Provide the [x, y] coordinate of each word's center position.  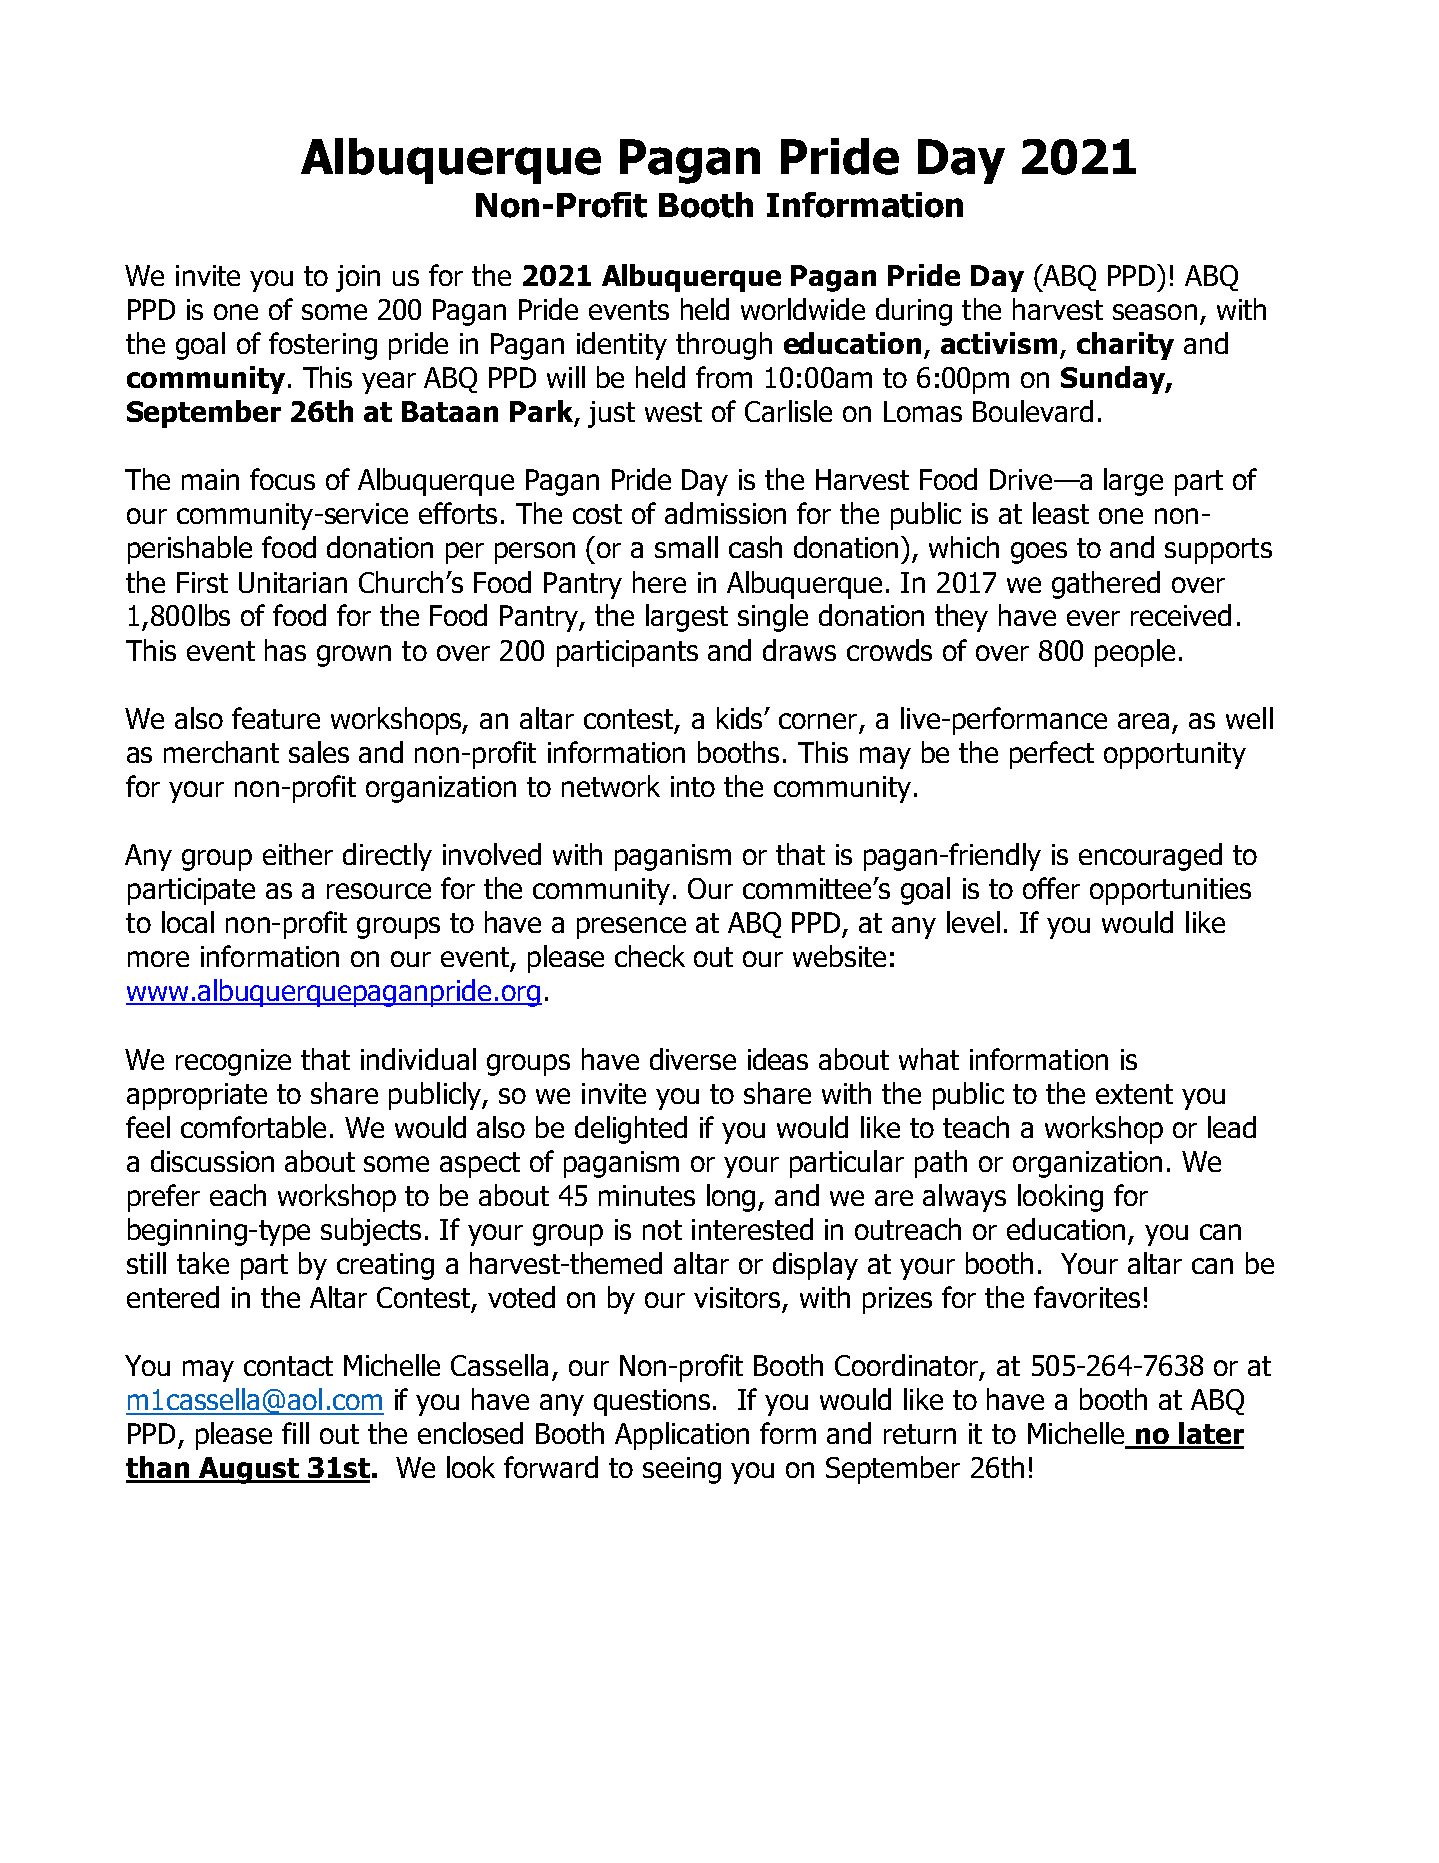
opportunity [1175, 755]
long [731, 1198]
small [686, 547]
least [1061, 513]
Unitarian [293, 582]
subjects [371, 1232]
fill [295, 1433]
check [650, 956]
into [693, 786]
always [964, 1198]
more [158, 959]
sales [319, 752]
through [724, 346]
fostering [323, 346]
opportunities [1170, 891]
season [1155, 312]
